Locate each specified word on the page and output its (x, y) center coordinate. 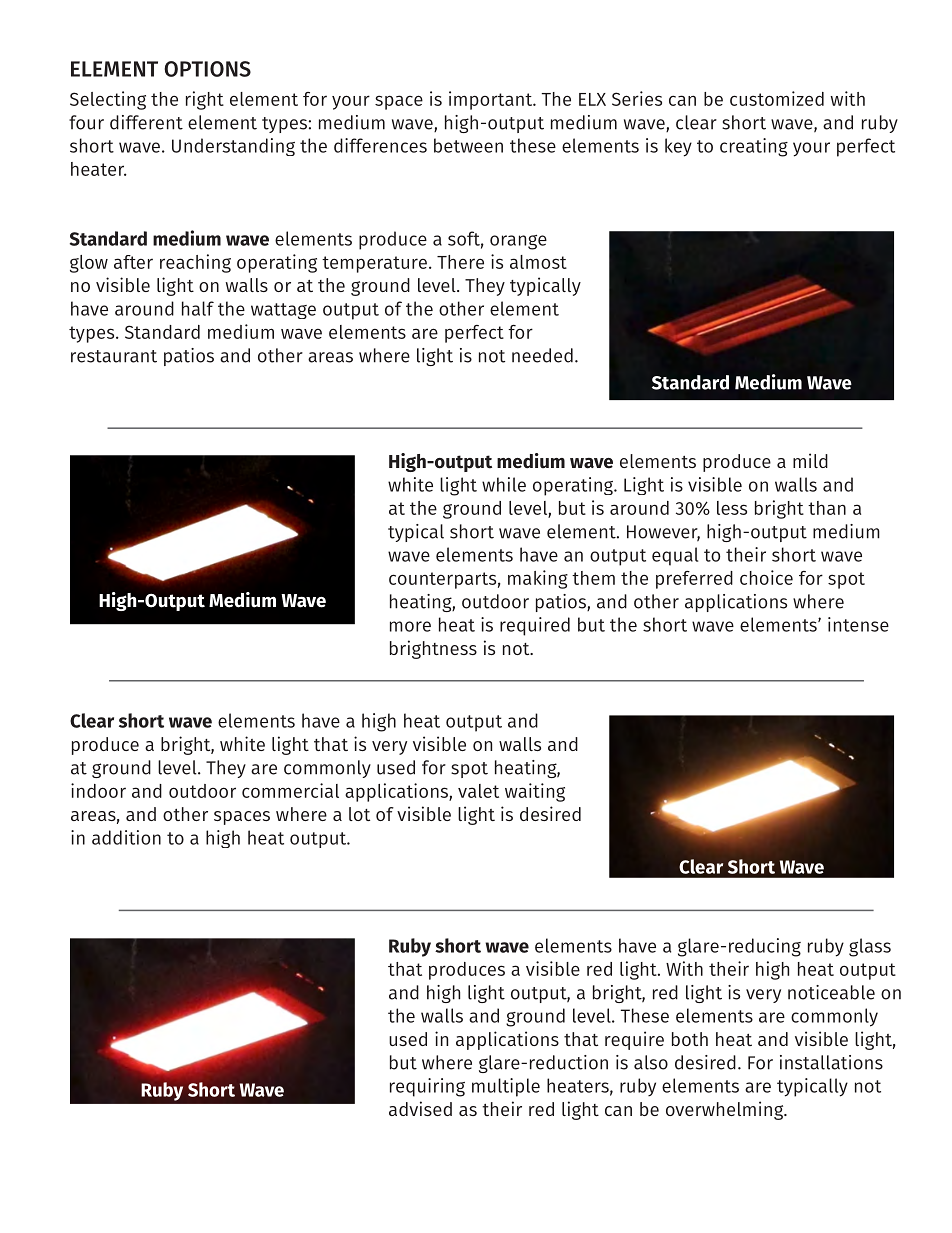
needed (542, 355)
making (538, 579)
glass (870, 947)
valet (478, 791)
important (492, 100)
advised (420, 1108)
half (198, 308)
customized (777, 98)
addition (126, 837)
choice (766, 577)
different (146, 122)
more (410, 626)
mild (810, 460)
